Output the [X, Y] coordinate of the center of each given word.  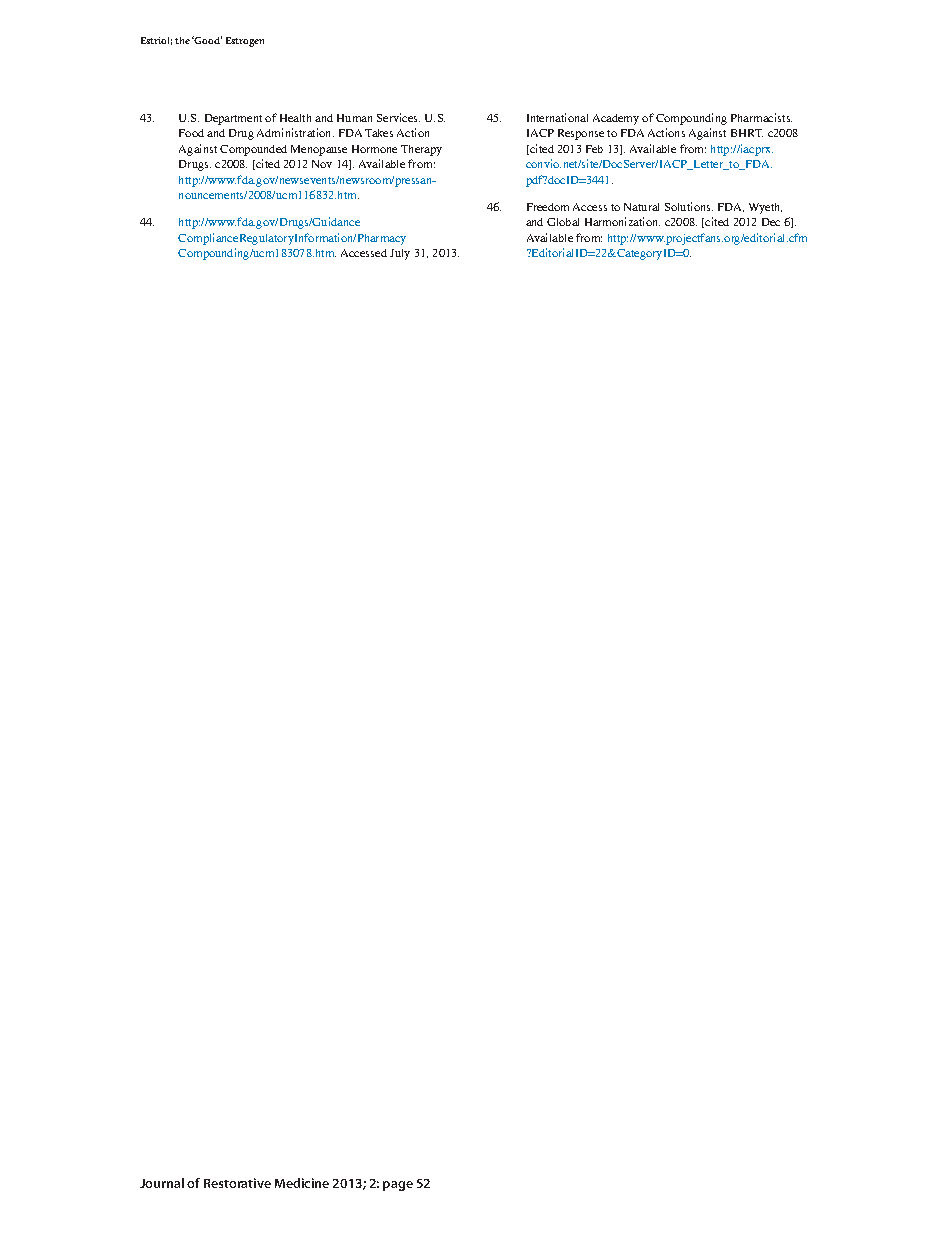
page [398, 1186]
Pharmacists [761, 117]
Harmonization [622, 221]
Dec [771, 222]
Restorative [237, 1183]
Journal [162, 1183]
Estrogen [245, 42]
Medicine [302, 1183]
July [400, 254]
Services [398, 117]
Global [563, 222]
